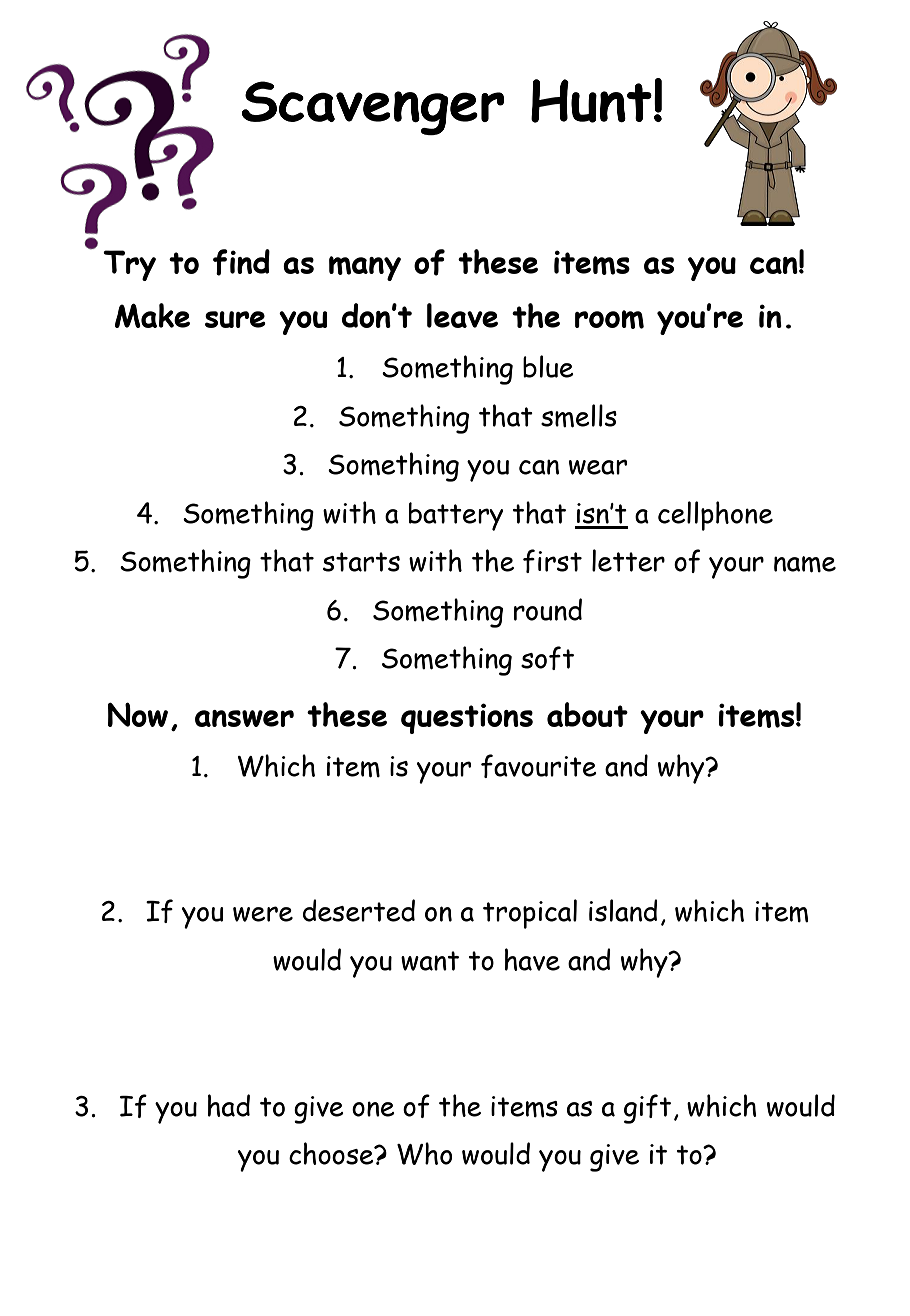  I want to click on Who, so click(424, 1153).
